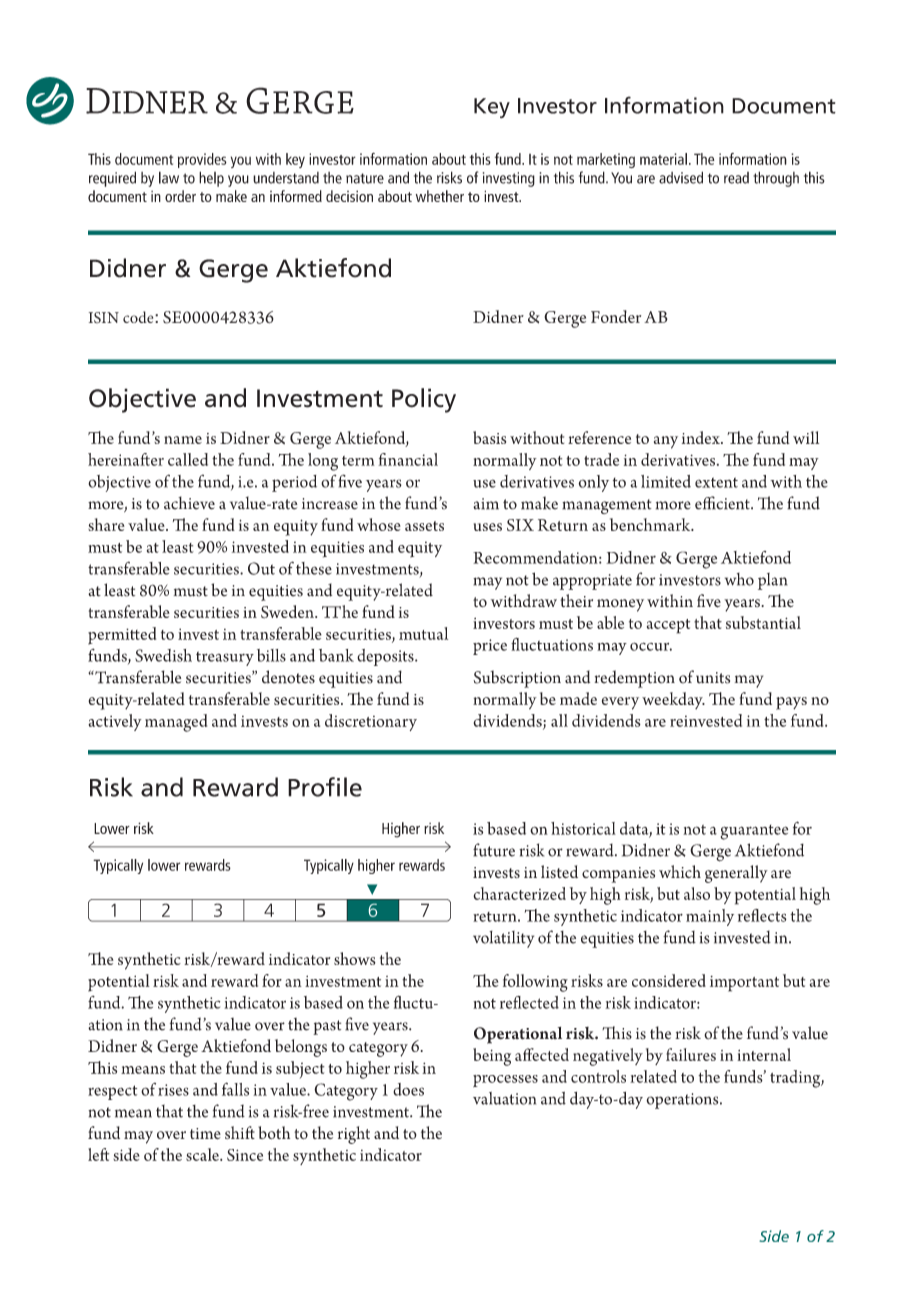 The height and width of the screenshot is (1308, 924). What do you see at coordinates (736, 178) in the screenshot?
I see `read` at bounding box center [736, 178].
